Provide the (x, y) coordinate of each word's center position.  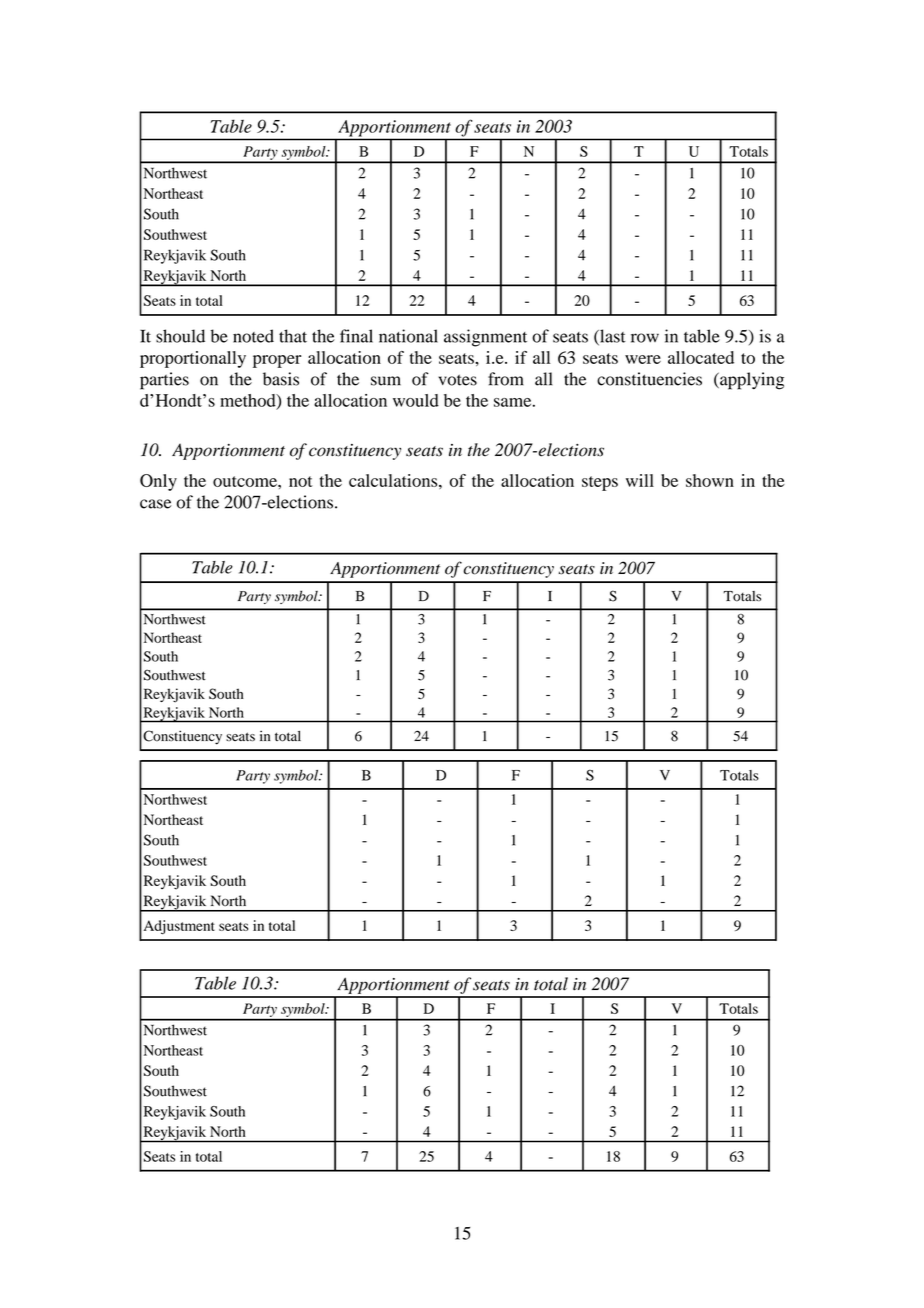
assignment (485, 338)
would (416, 400)
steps (600, 483)
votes (458, 380)
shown (710, 480)
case (155, 504)
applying (751, 381)
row (645, 338)
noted (253, 336)
